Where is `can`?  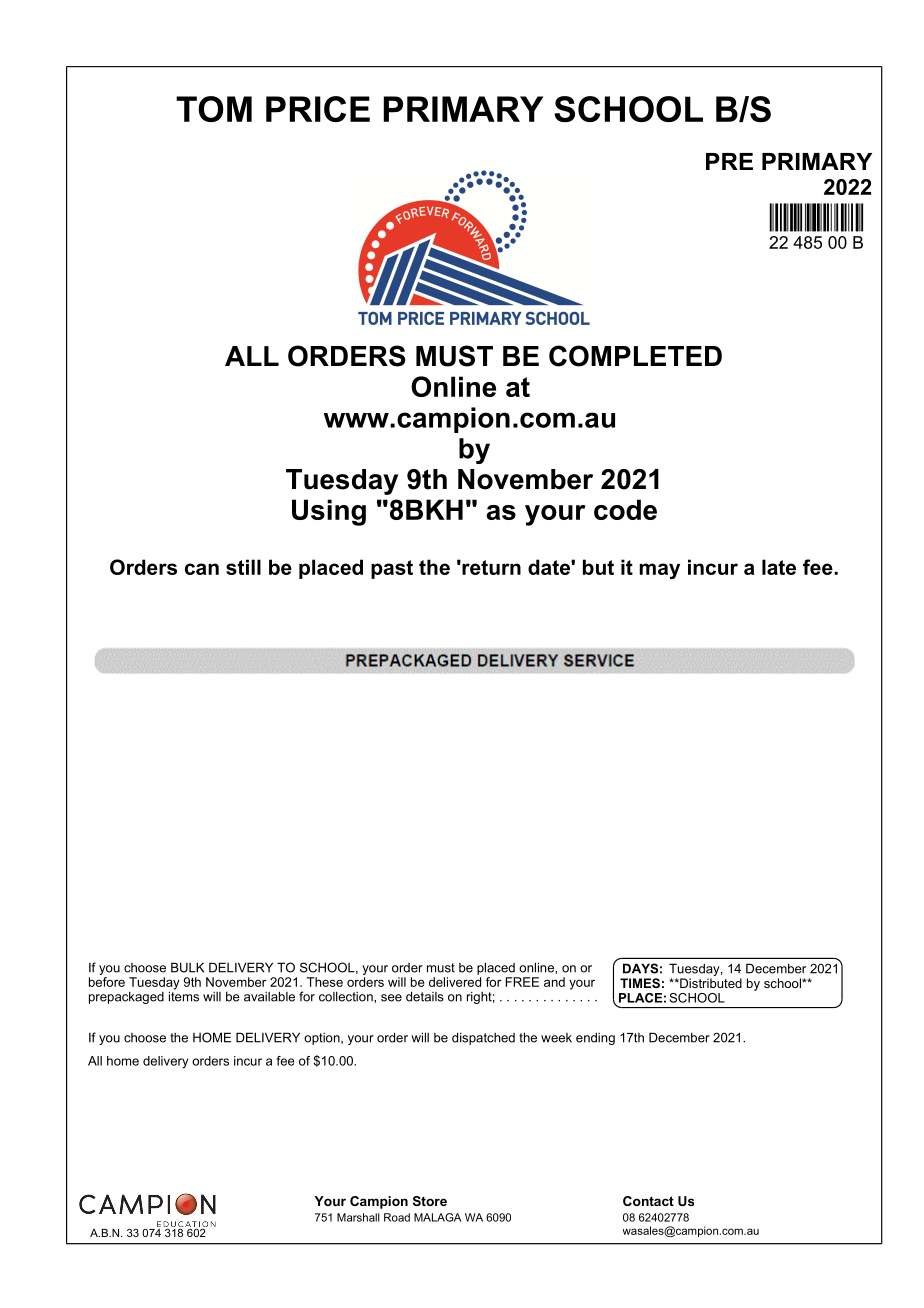
can is located at coordinates (202, 569).
